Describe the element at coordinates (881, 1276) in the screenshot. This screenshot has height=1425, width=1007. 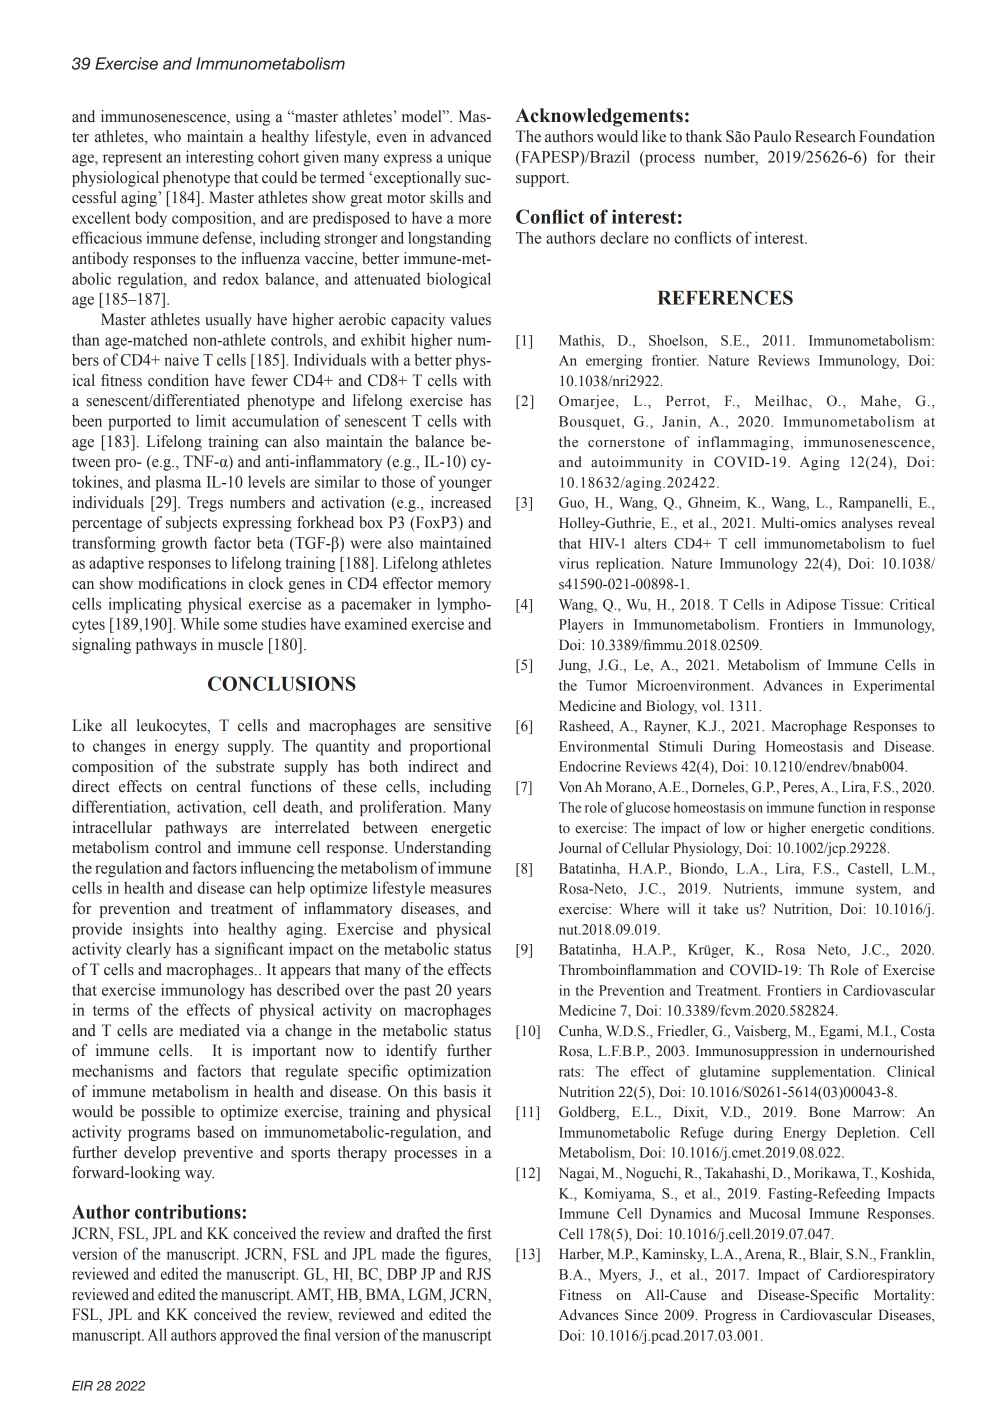
I see `Cardiorespiratory` at that location.
